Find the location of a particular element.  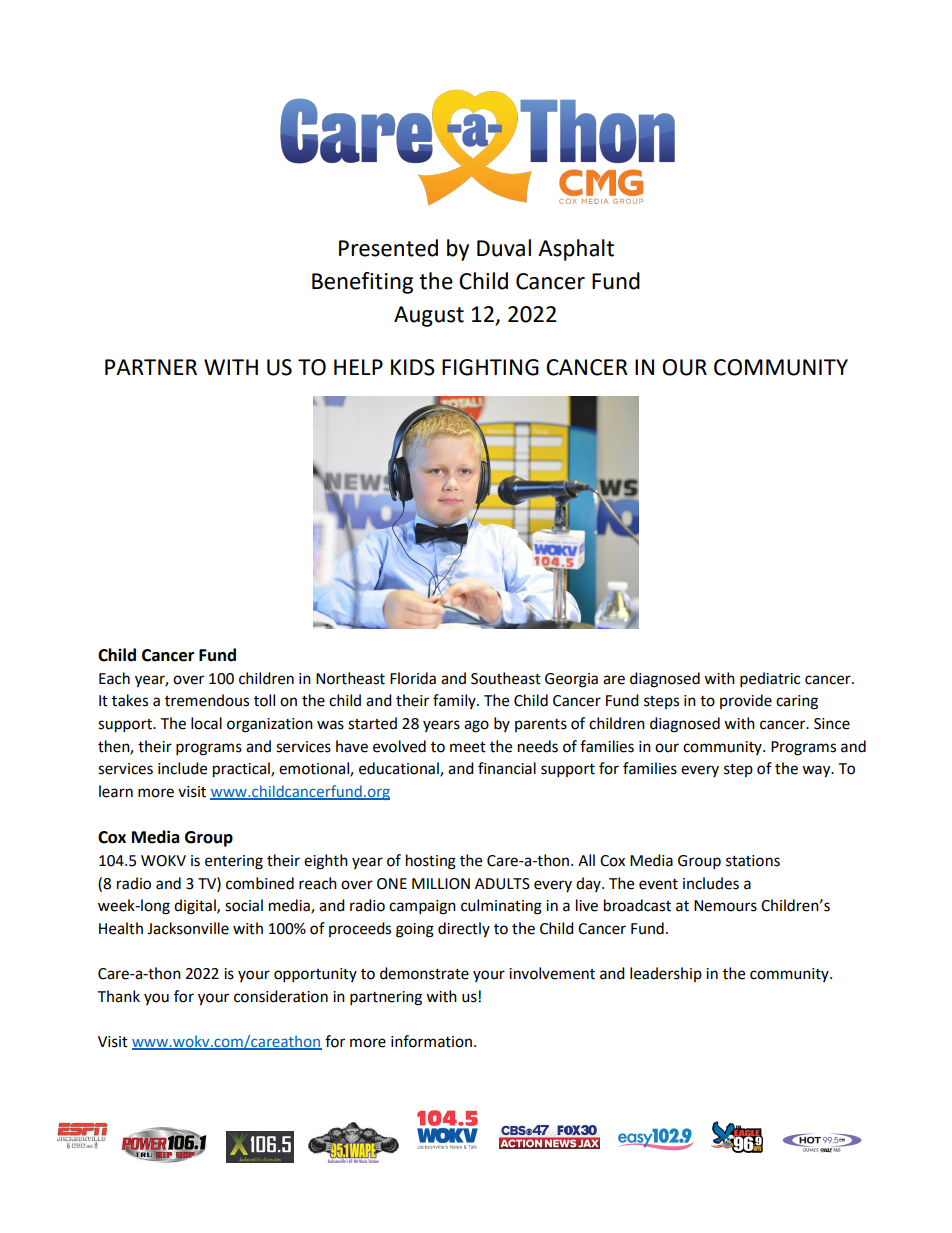

KIDS is located at coordinates (413, 367).
